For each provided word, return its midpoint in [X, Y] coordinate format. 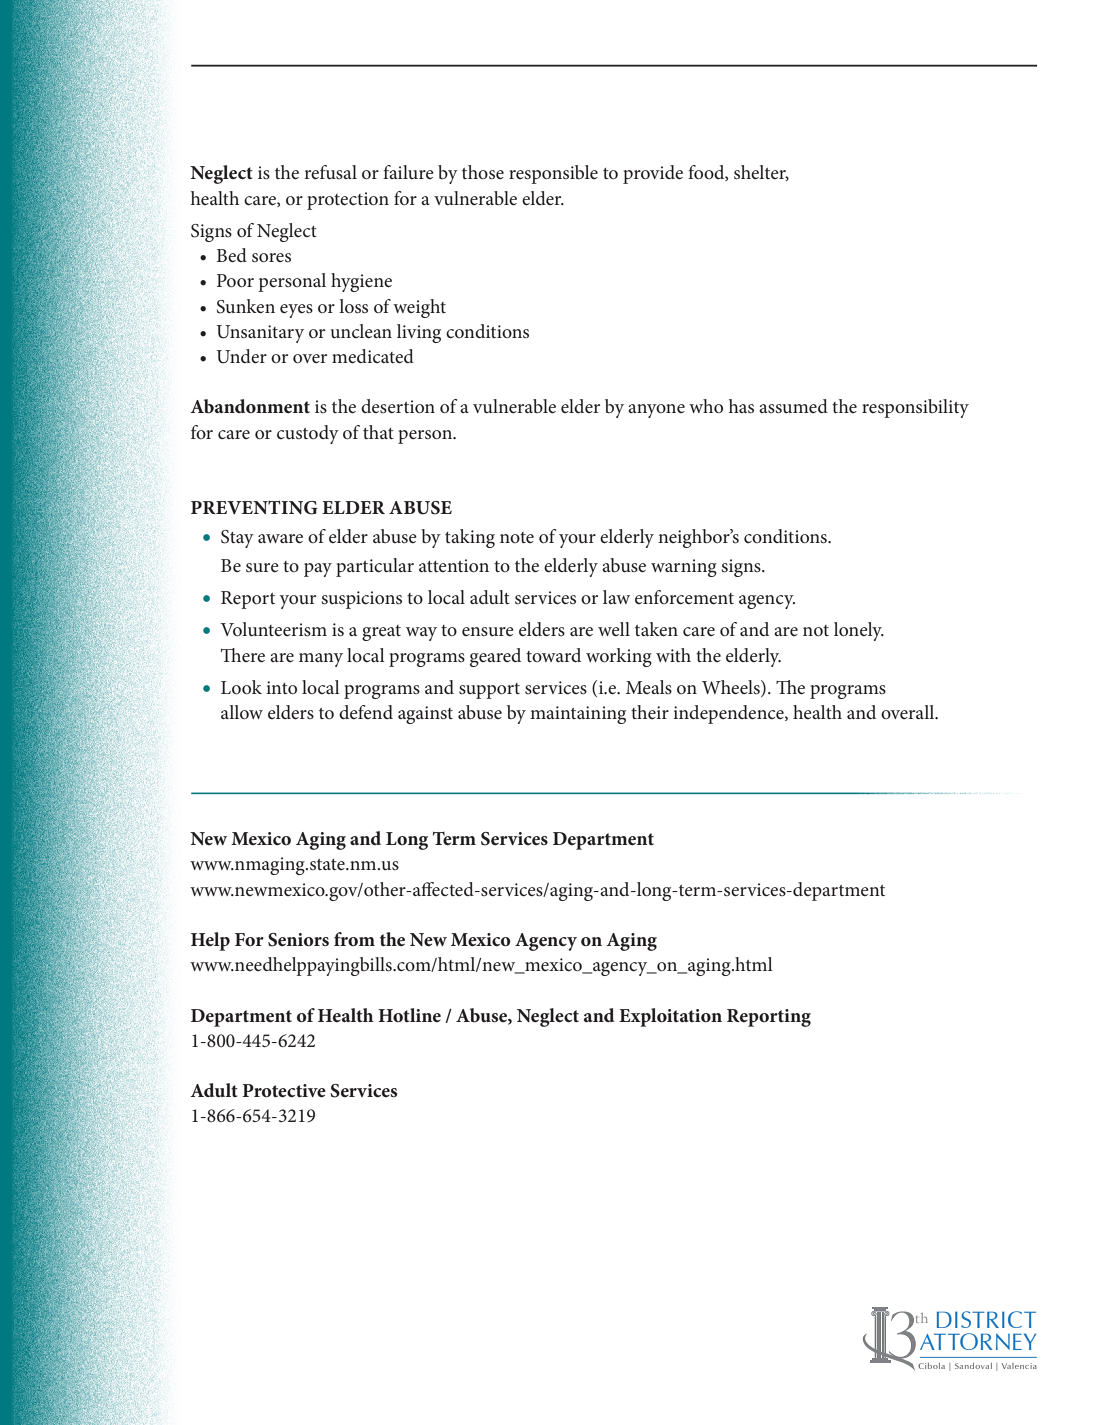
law [616, 597]
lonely [859, 631]
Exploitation [670, 1017]
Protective [284, 1091]
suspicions [362, 600]
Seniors [298, 940]
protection [348, 201]
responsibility [915, 408]
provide [653, 174]
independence [729, 714]
